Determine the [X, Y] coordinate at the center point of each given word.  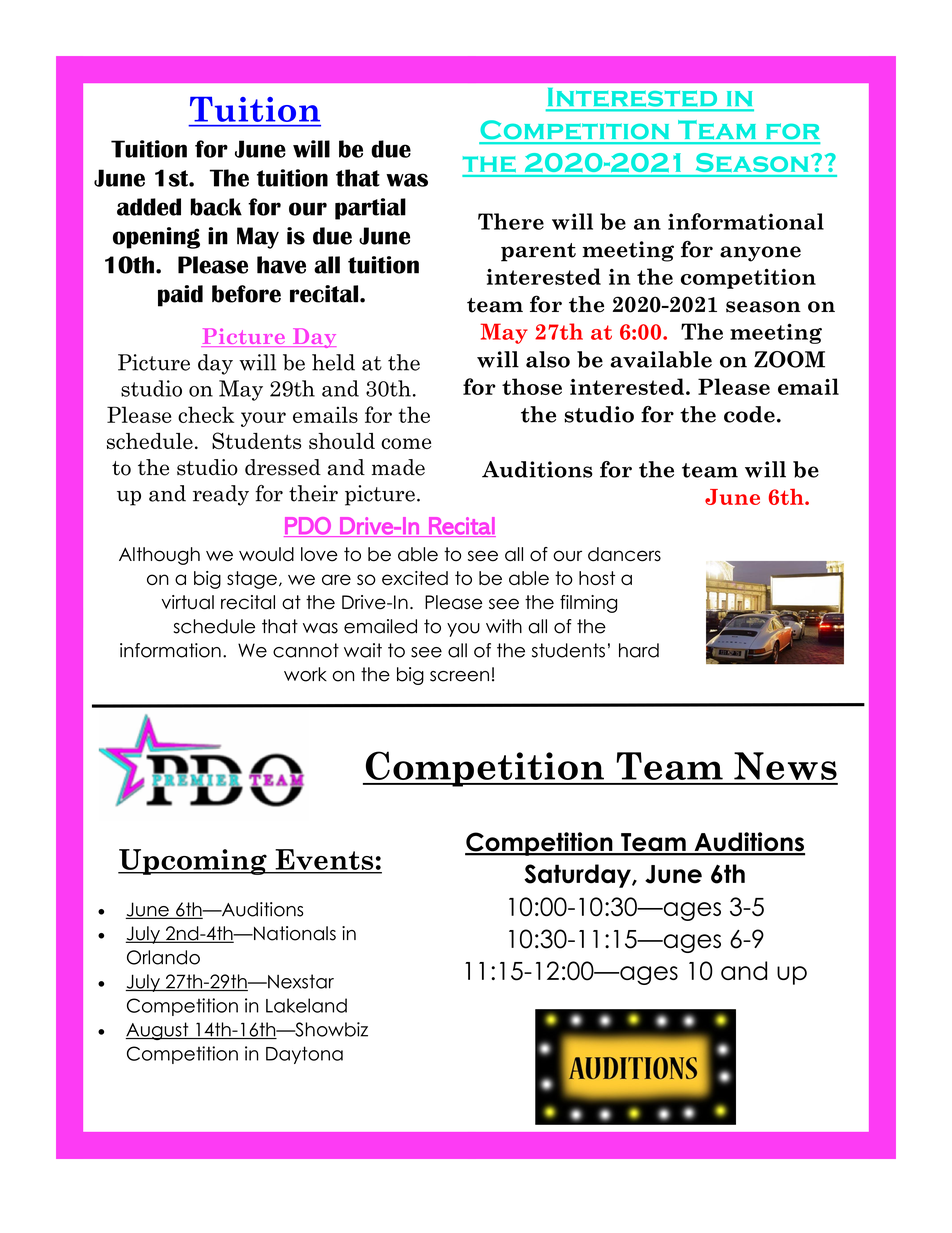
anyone [760, 254]
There [511, 221]
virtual [188, 602]
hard [639, 650]
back [216, 207]
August [158, 1031]
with [504, 626]
